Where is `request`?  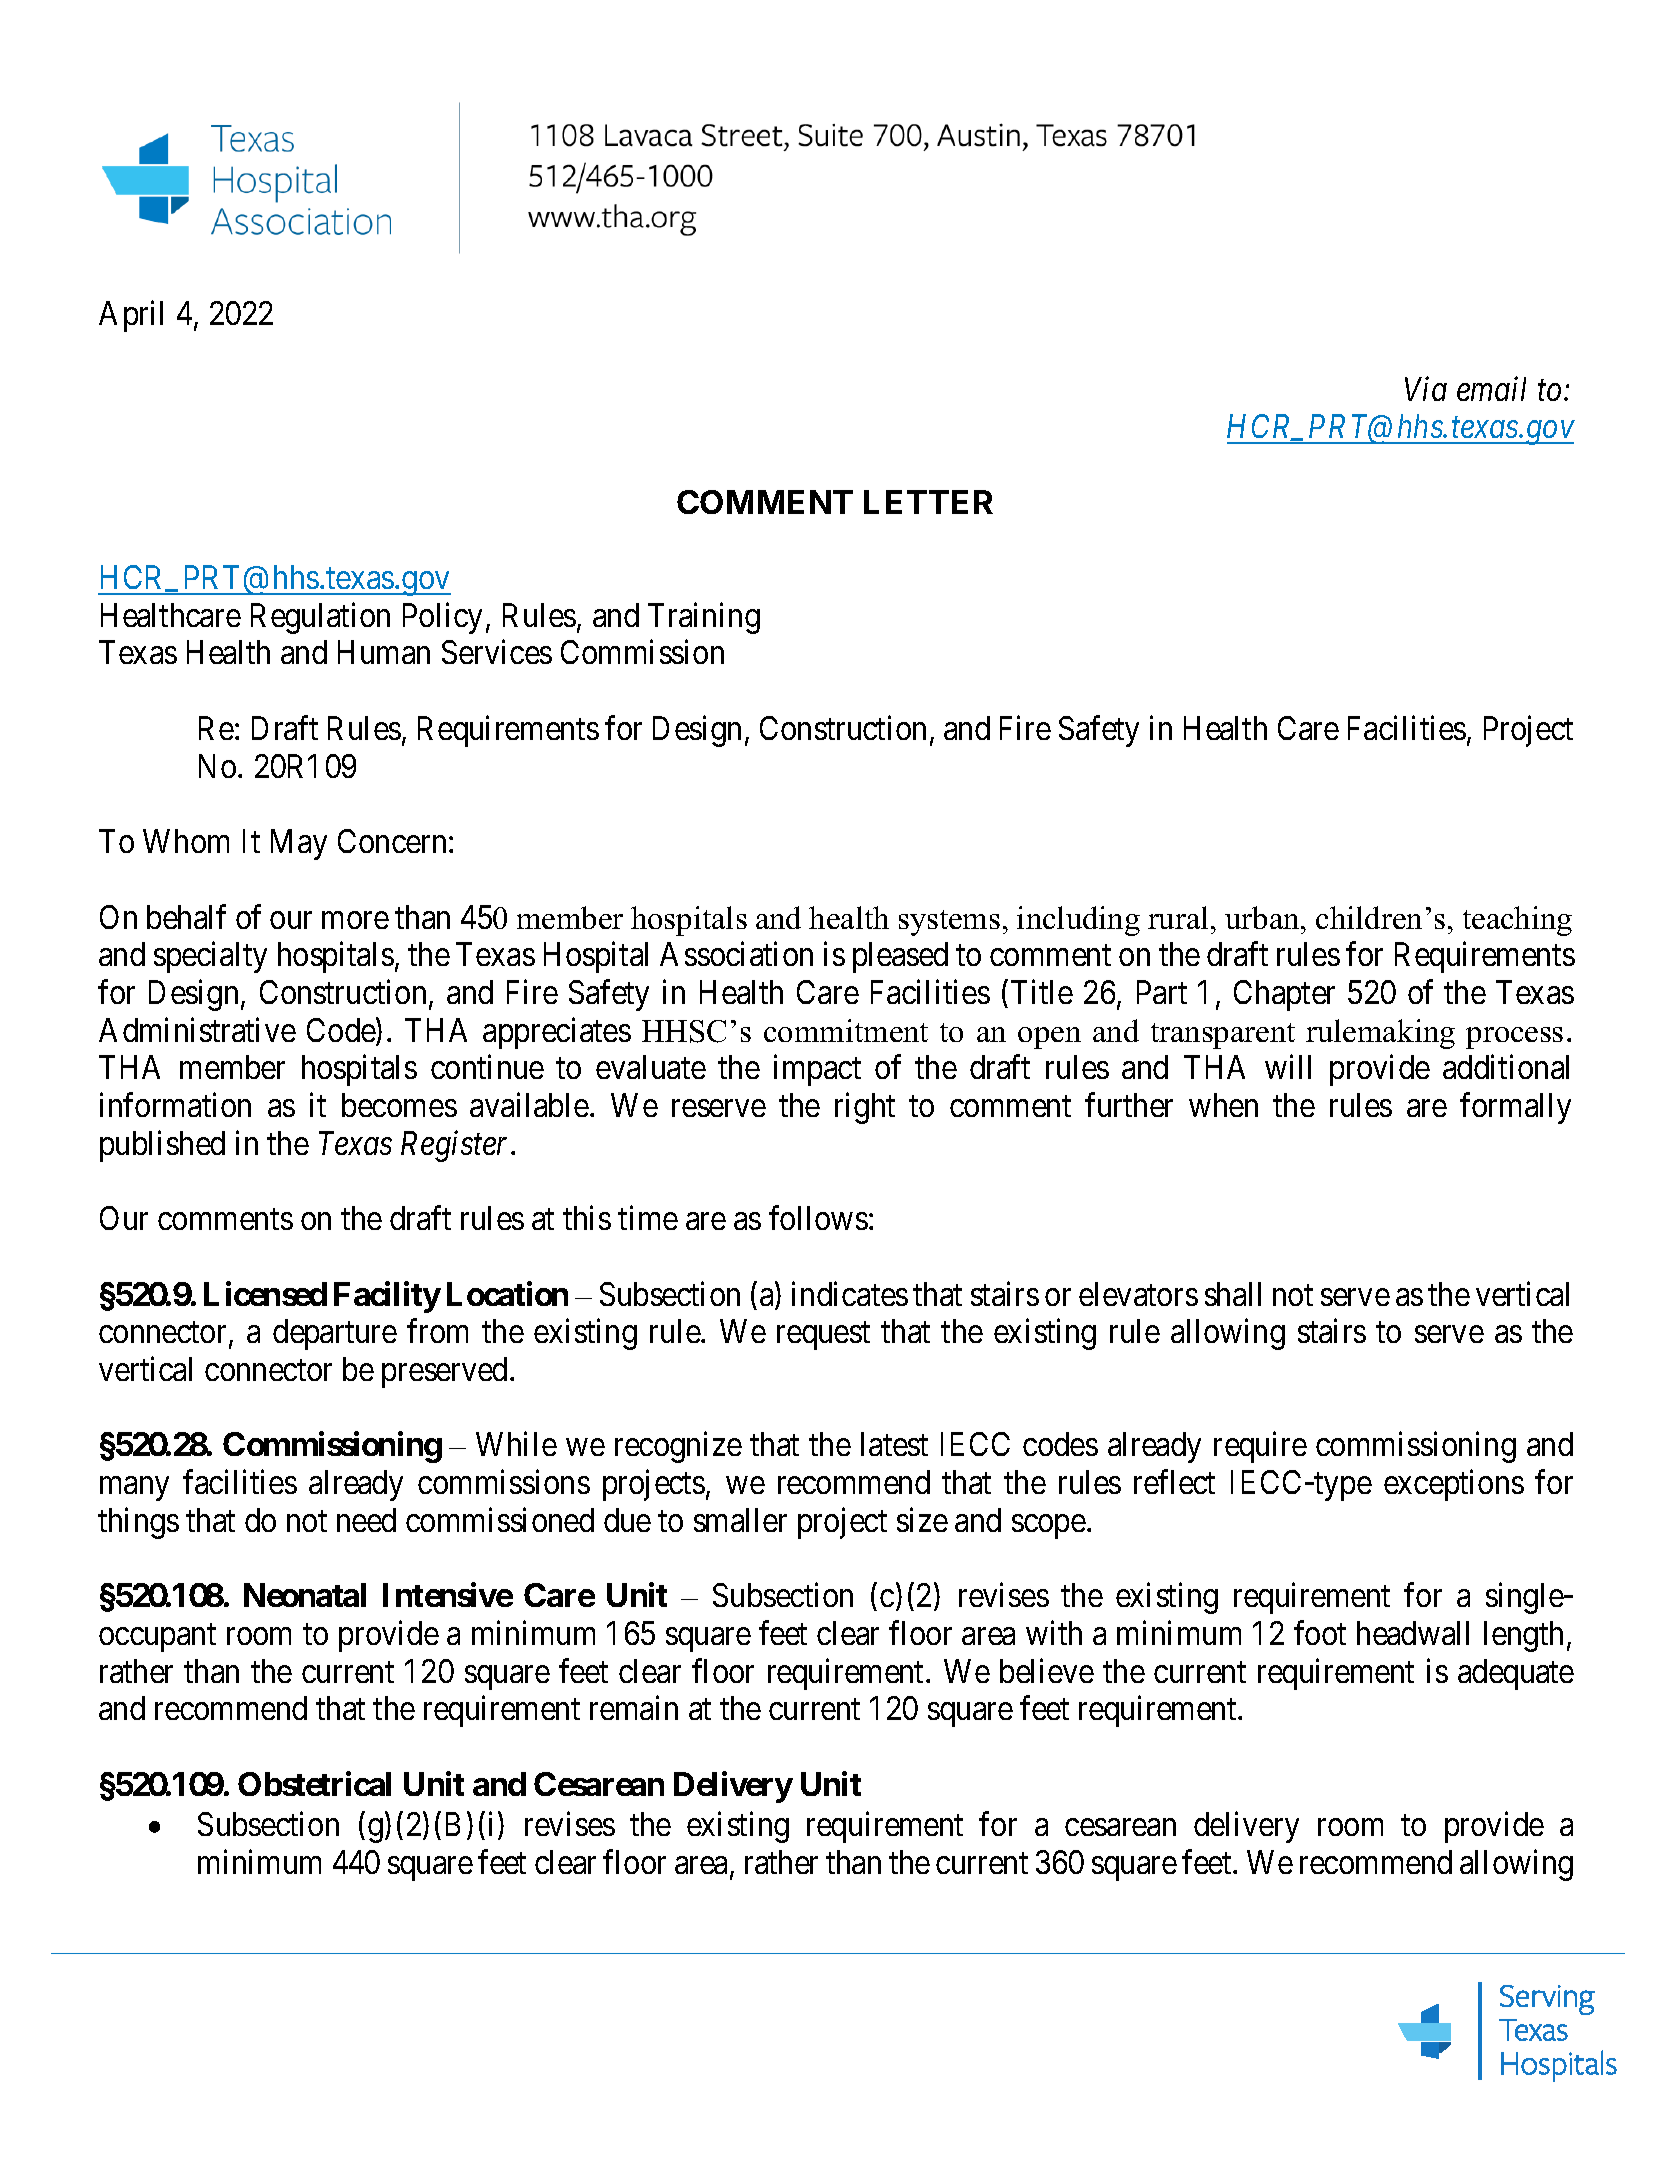 request is located at coordinates (823, 1336).
